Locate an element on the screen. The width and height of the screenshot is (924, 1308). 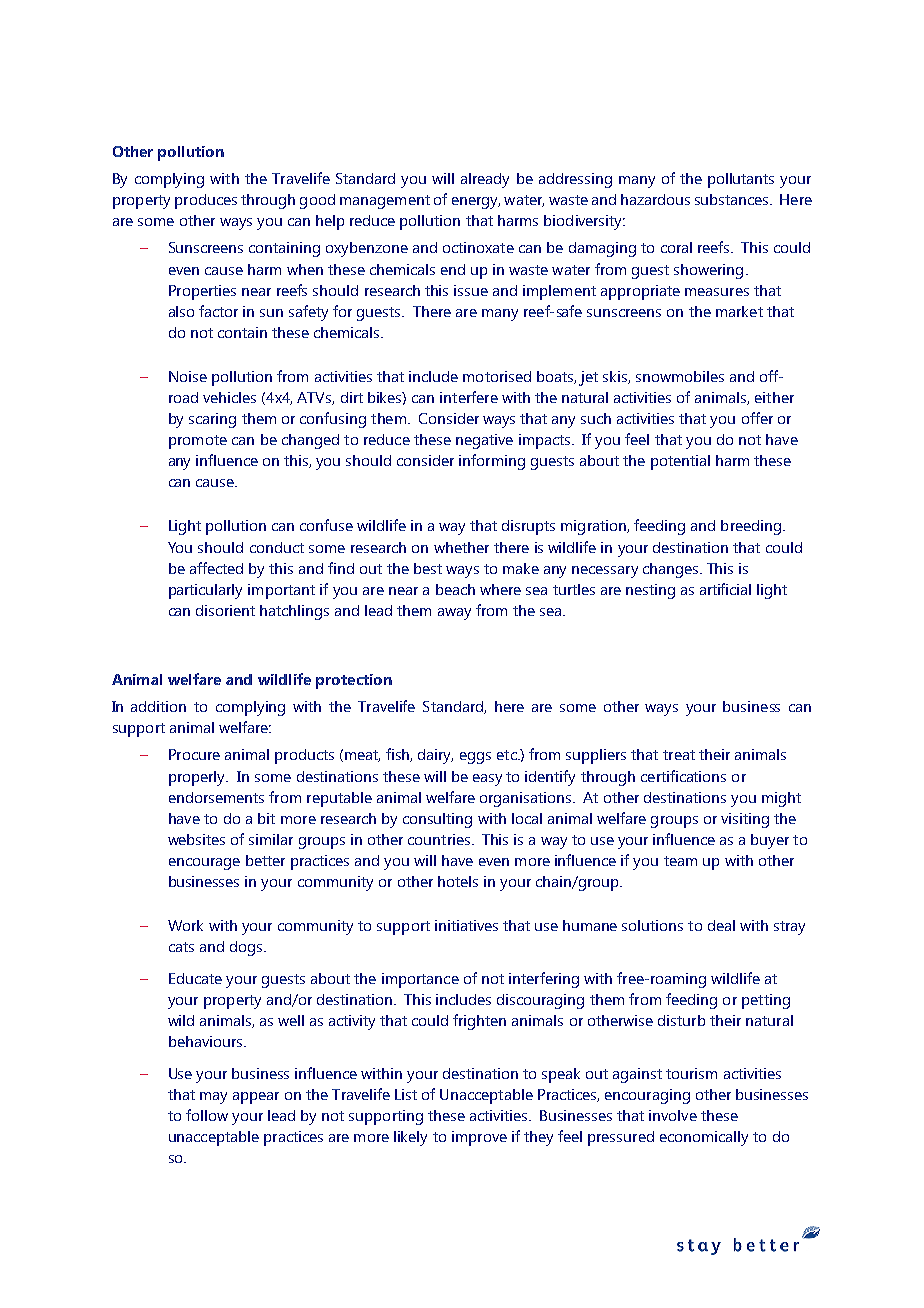
beach is located at coordinates (455, 589).
